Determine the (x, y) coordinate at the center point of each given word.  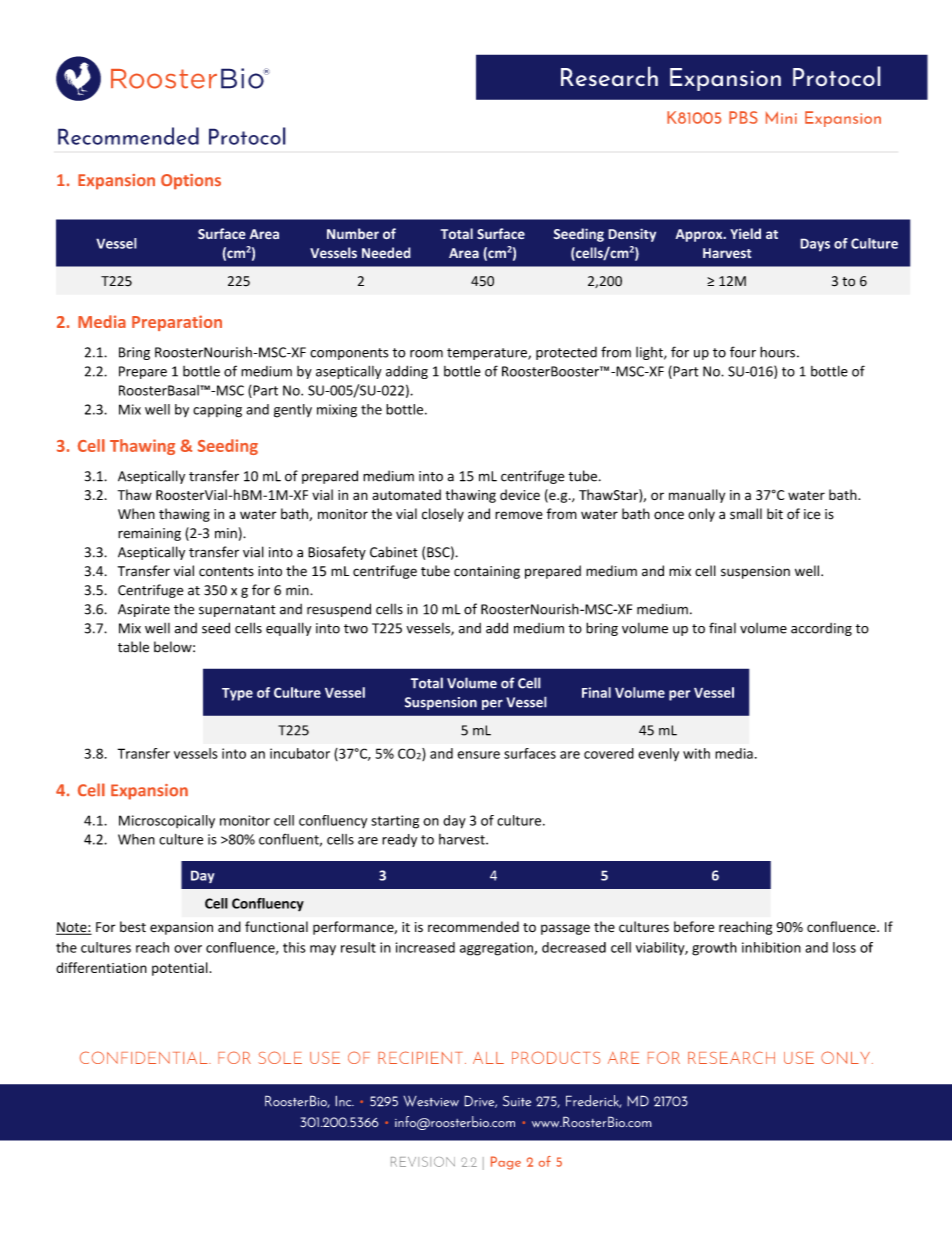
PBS (743, 117)
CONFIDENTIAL (145, 1057)
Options (191, 182)
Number (353, 233)
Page (506, 1163)
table (133, 647)
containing (487, 572)
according (821, 629)
